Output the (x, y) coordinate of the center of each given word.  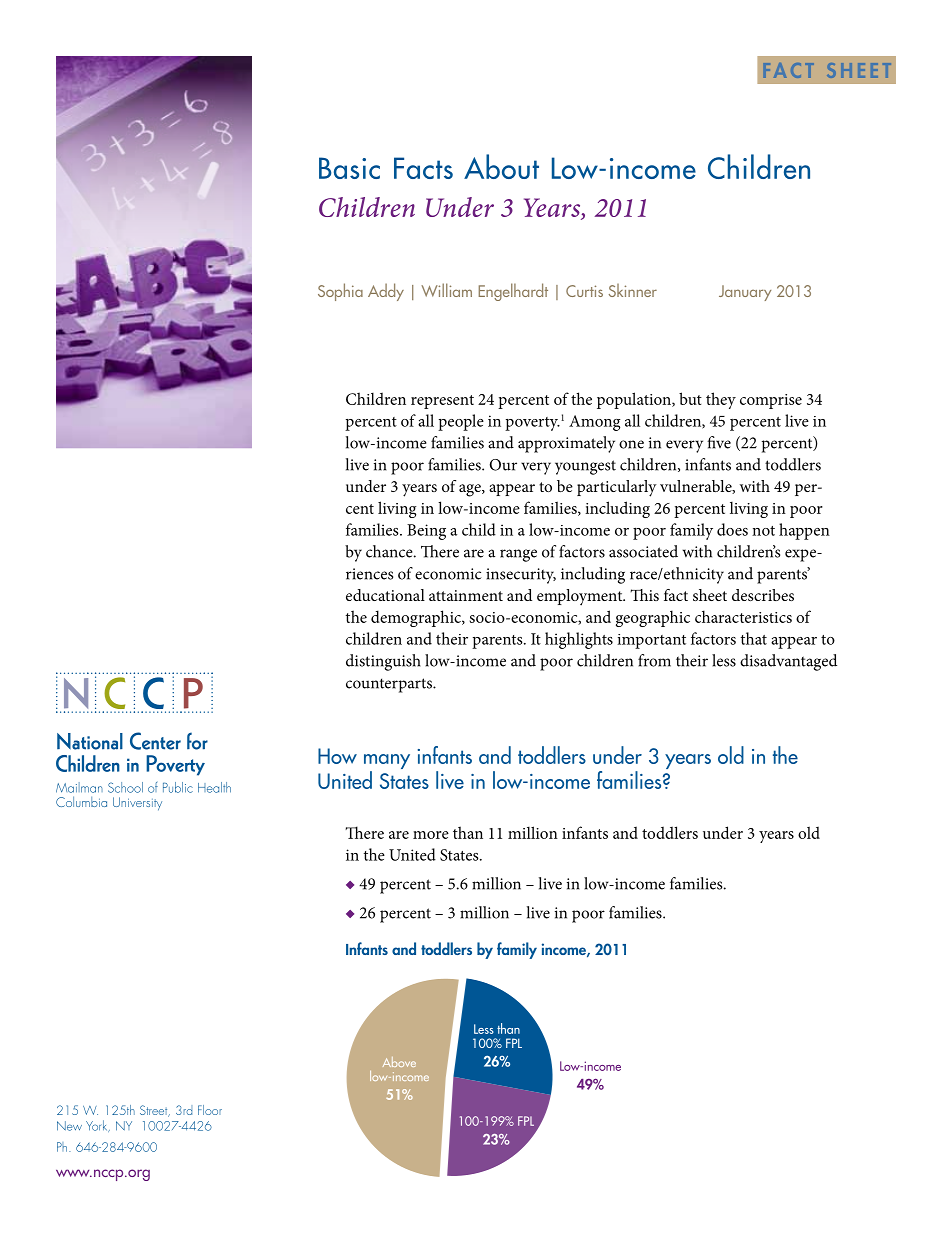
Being (426, 532)
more (431, 835)
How (337, 756)
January (745, 293)
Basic (349, 168)
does (732, 529)
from (654, 660)
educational (385, 595)
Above (399, 1062)
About (501, 166)
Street (155, 1111)
